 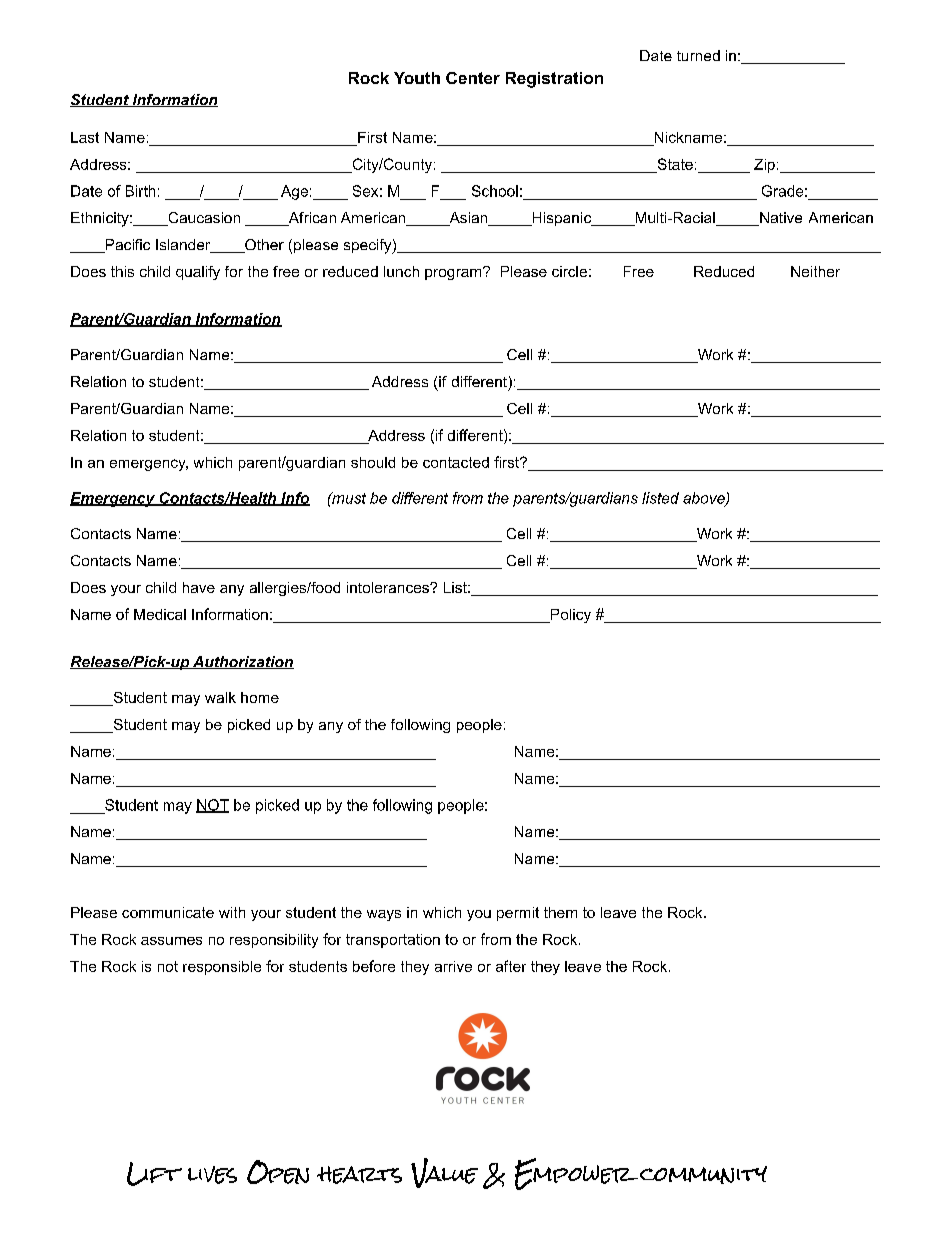 I want to click on Lift, so click(x=154, y=1174).
